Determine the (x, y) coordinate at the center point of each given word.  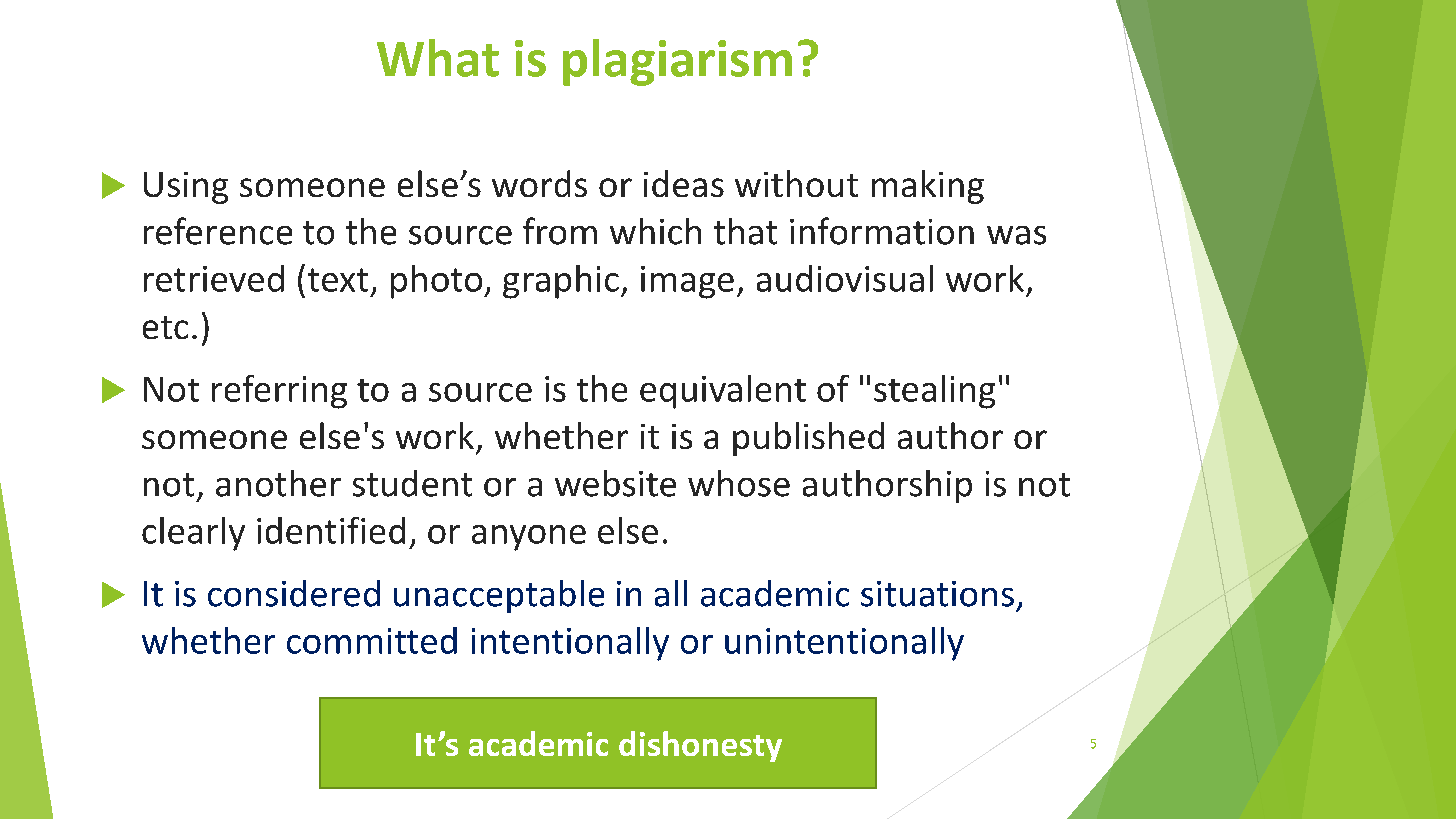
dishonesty (700, 746)
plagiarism (677, 62)
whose (739, 483)
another (278, 483)
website (615, 483)
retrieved (214, 278)
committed (372, 640)
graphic (561, 282)
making (928, 187)
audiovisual (845, 278)
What (438, 58)
